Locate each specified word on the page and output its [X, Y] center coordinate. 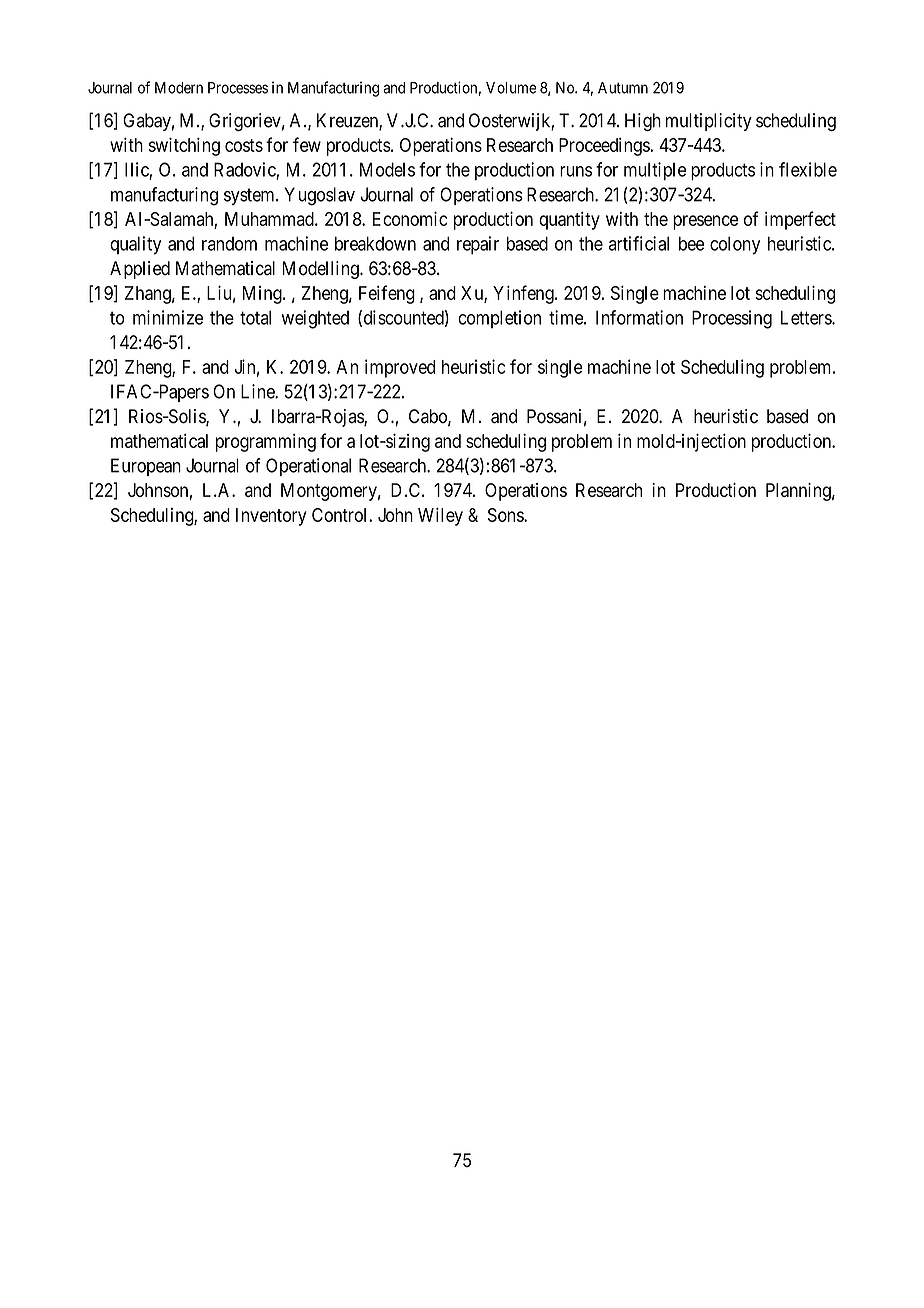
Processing [732, 319]
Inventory [271, 517]
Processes [238, 88]
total [255, 317]
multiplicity [709, 122]
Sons [506, 515]
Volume [511, 88]
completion [499, 319]
